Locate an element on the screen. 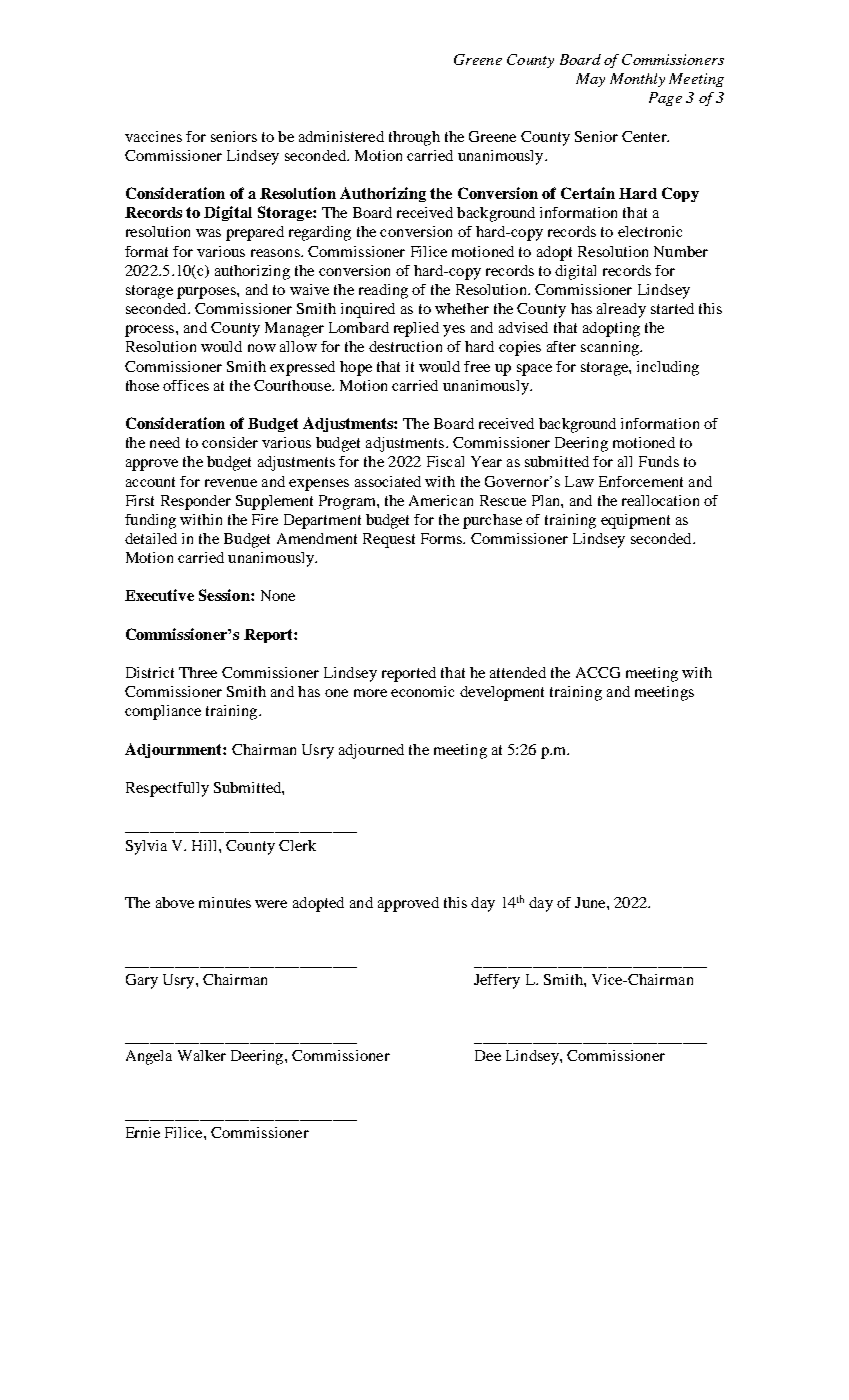  Jeffery is located at coordinates (497, 981).
